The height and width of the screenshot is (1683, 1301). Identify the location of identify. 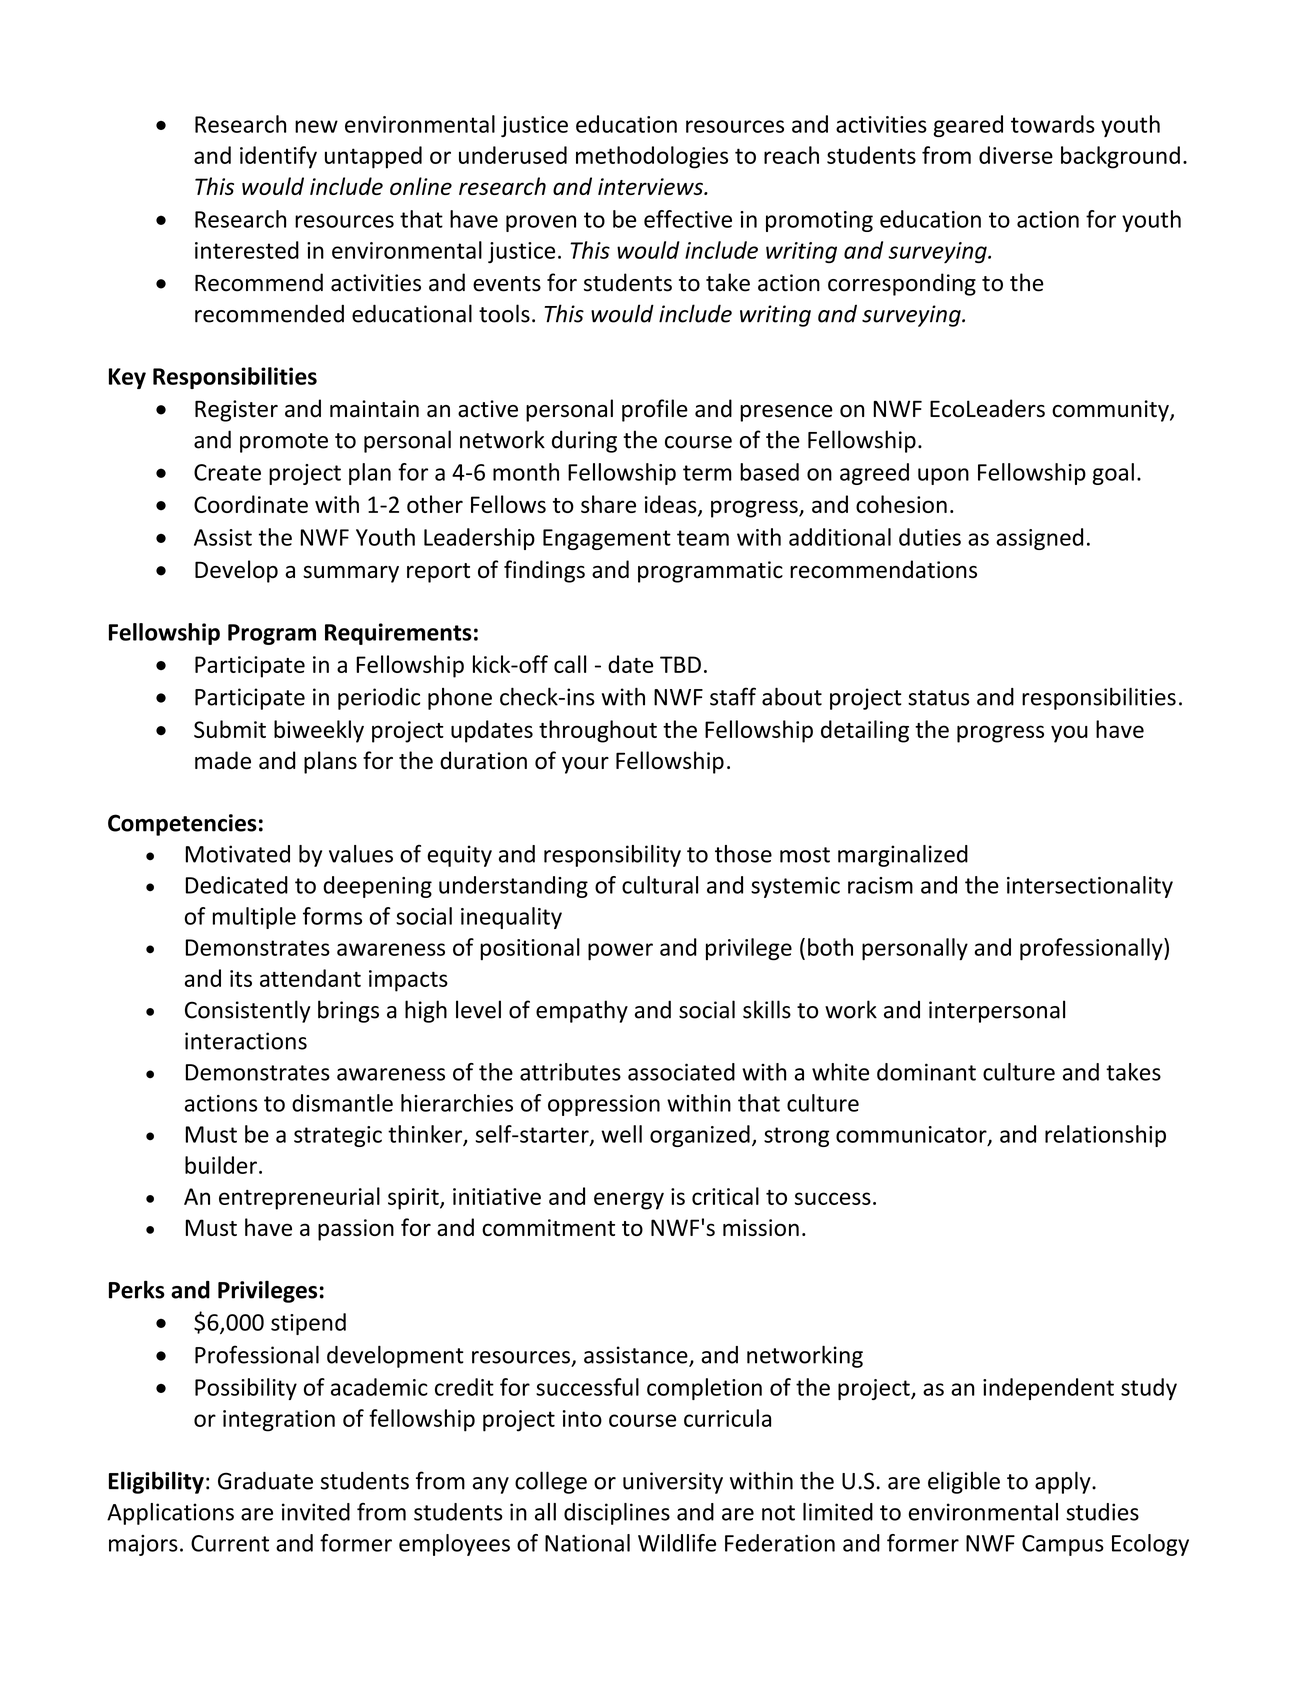
(278, 157).
